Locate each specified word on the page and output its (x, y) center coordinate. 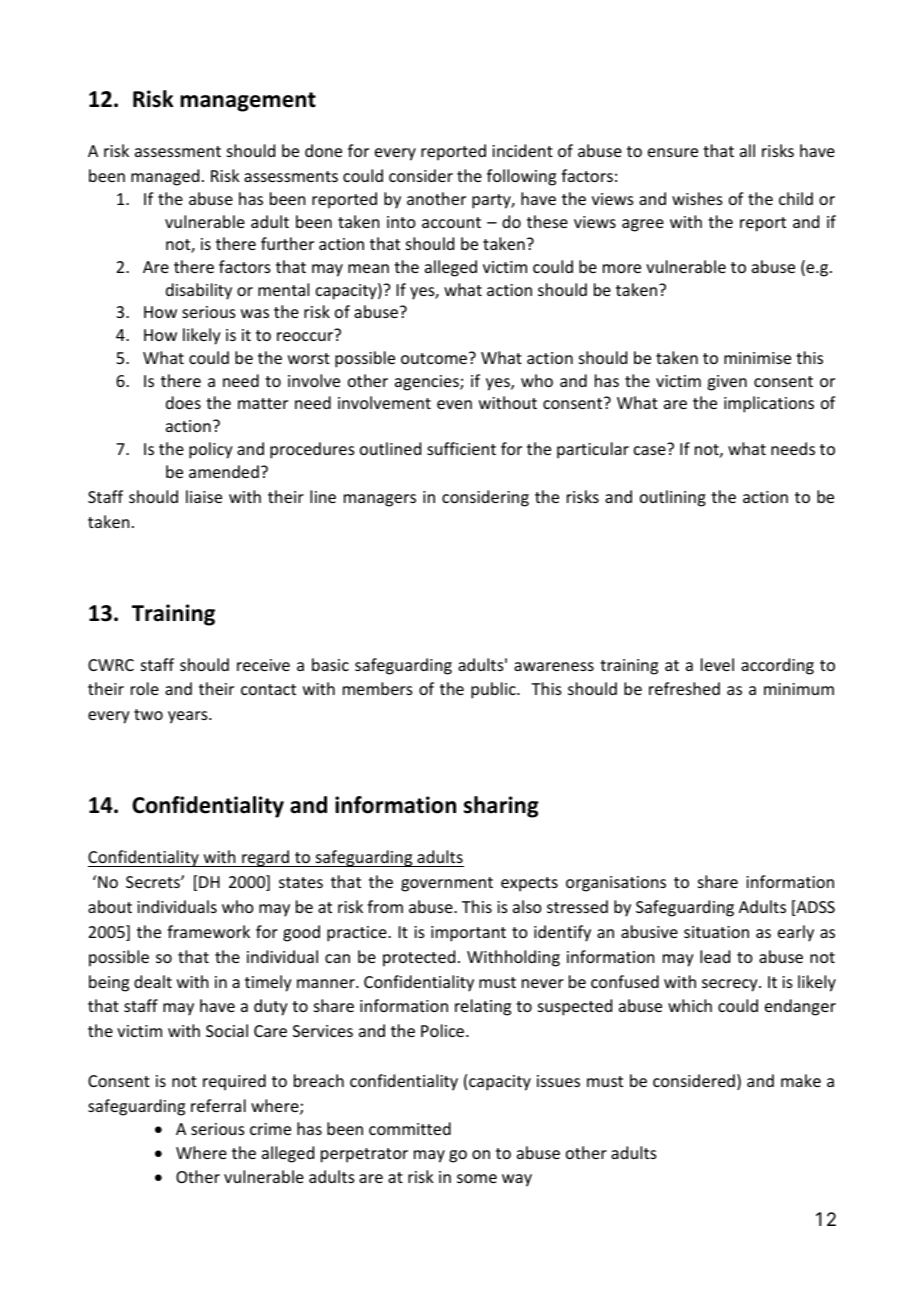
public (494, 690)
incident (522, 150)
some (477, 1178)
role (145, 688)
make (801, 1080)
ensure (673, 152)
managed (165, 177)
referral (218, 1105)
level (717, 664)
